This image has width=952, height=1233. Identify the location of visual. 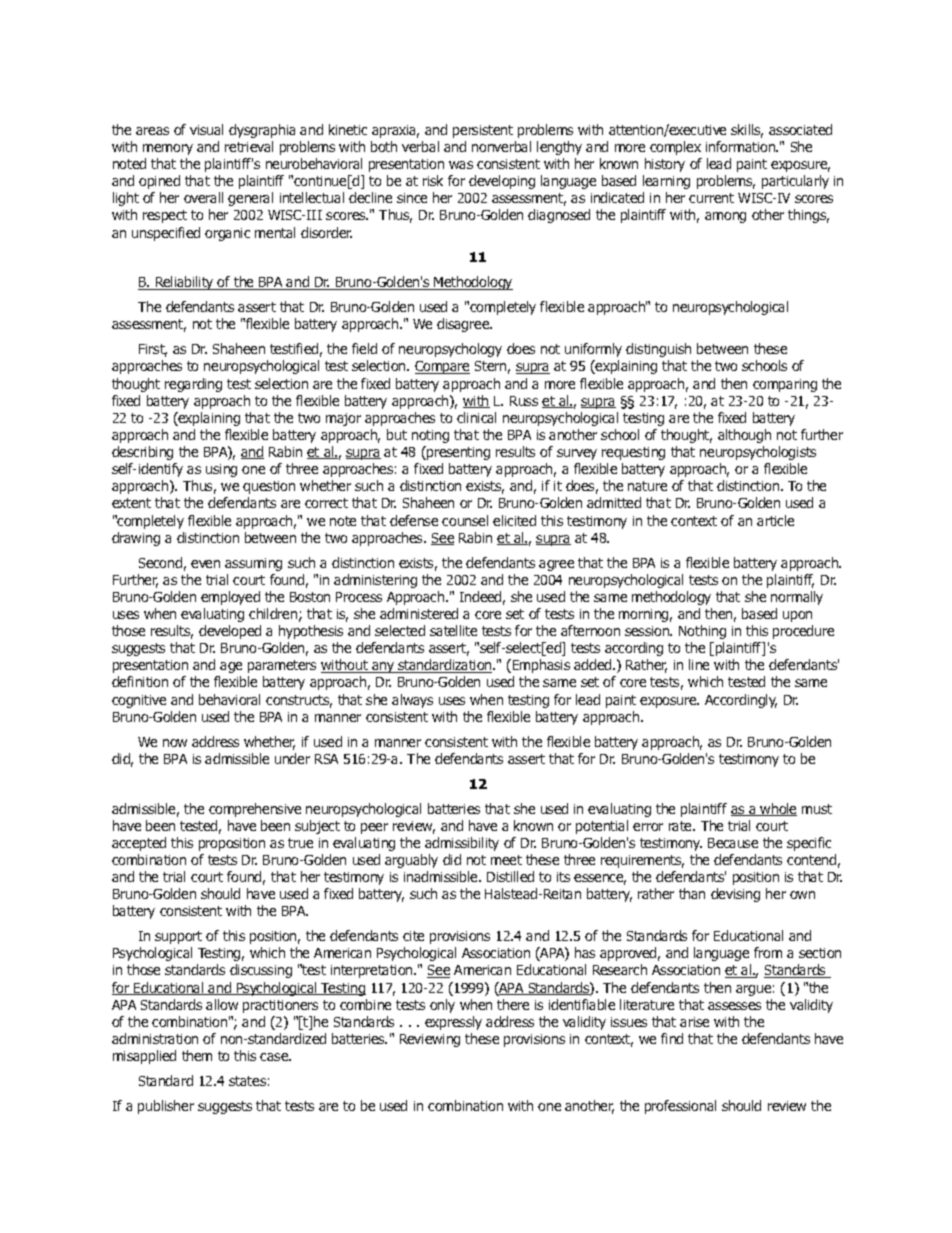
(206, 129).
